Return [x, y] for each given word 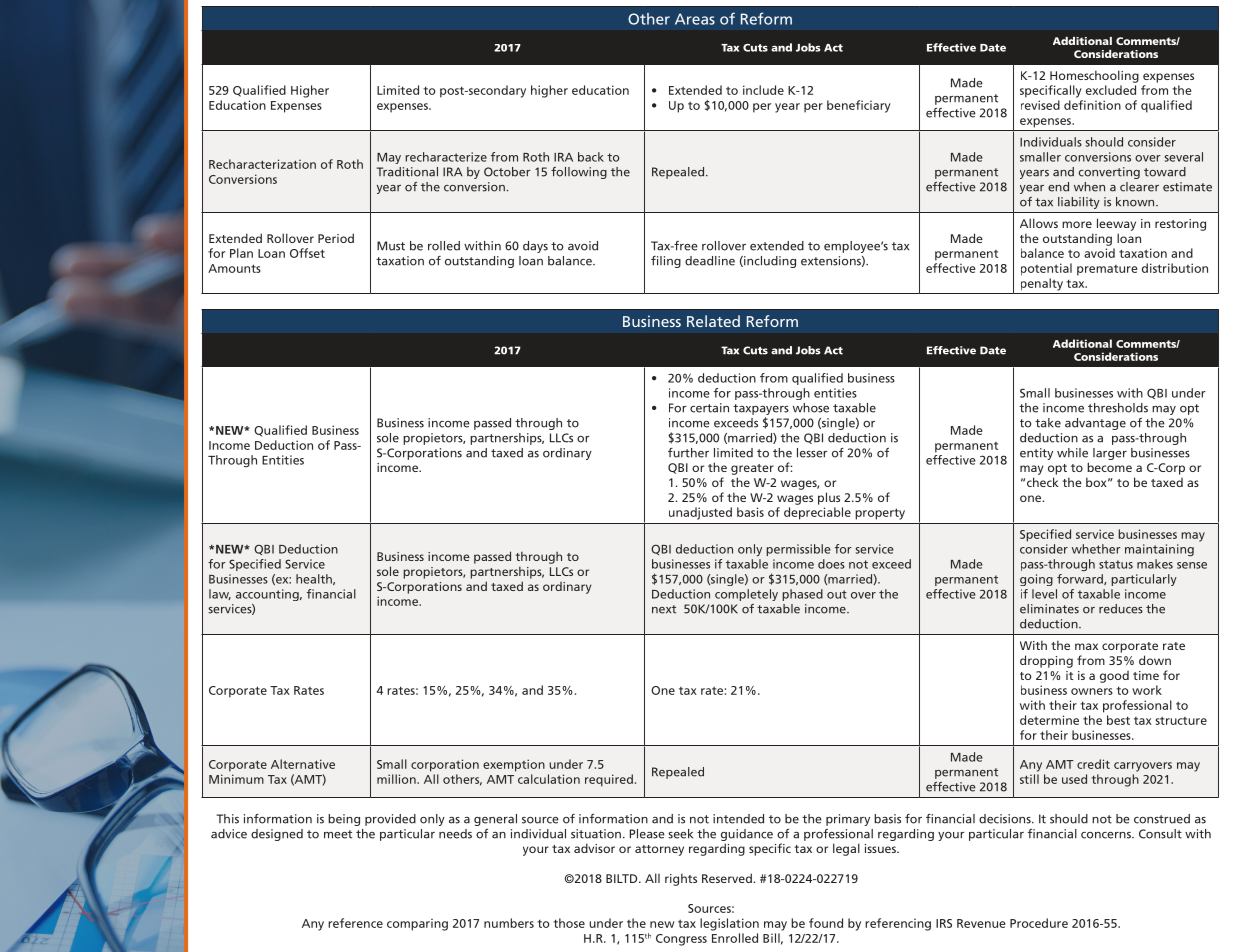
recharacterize [446, 157]
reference [355, 923]
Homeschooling [1094, 76]
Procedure [1039, 923]
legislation [729, 924]
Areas [695, 19]
